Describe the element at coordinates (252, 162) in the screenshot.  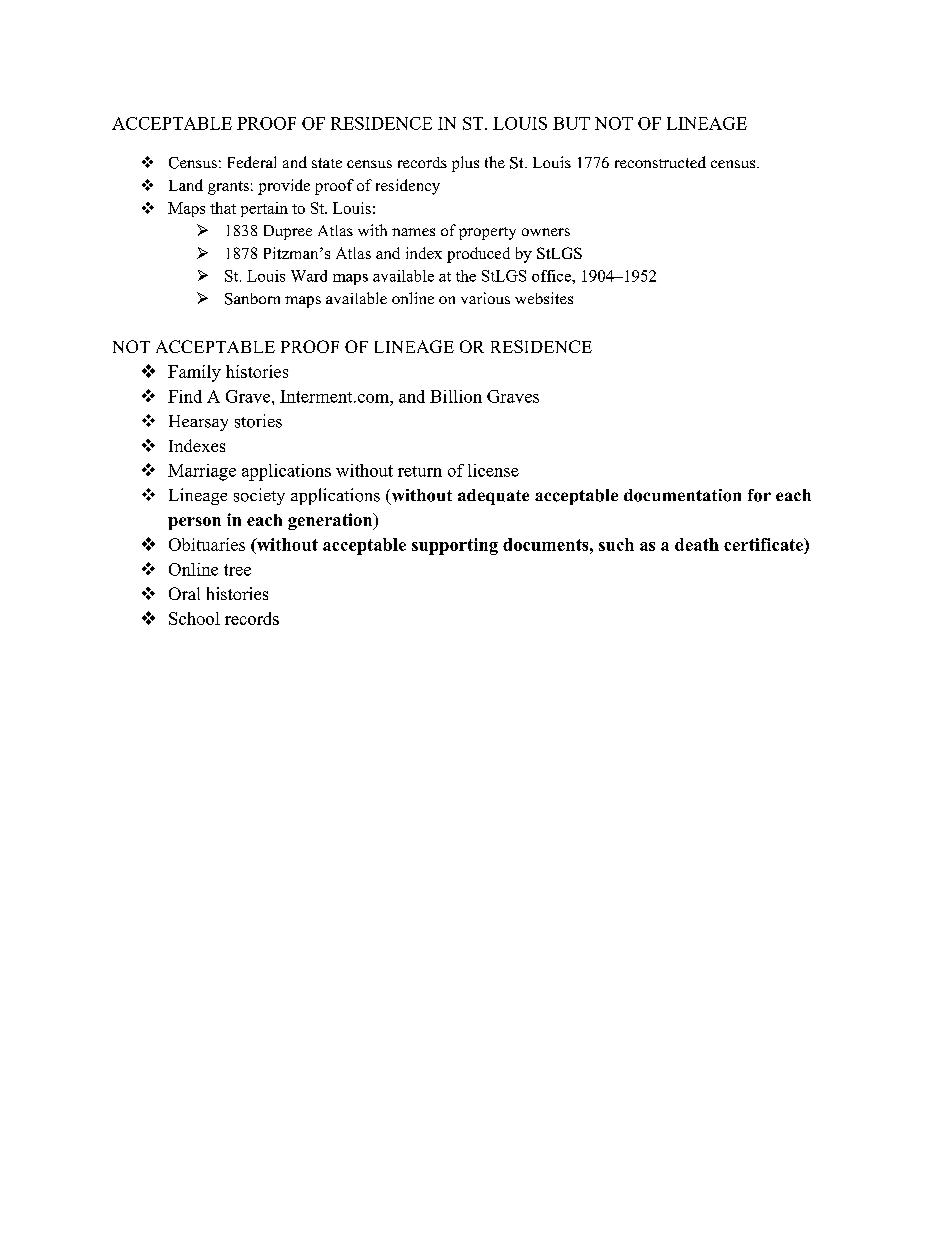
I see `Federal` at that location.
